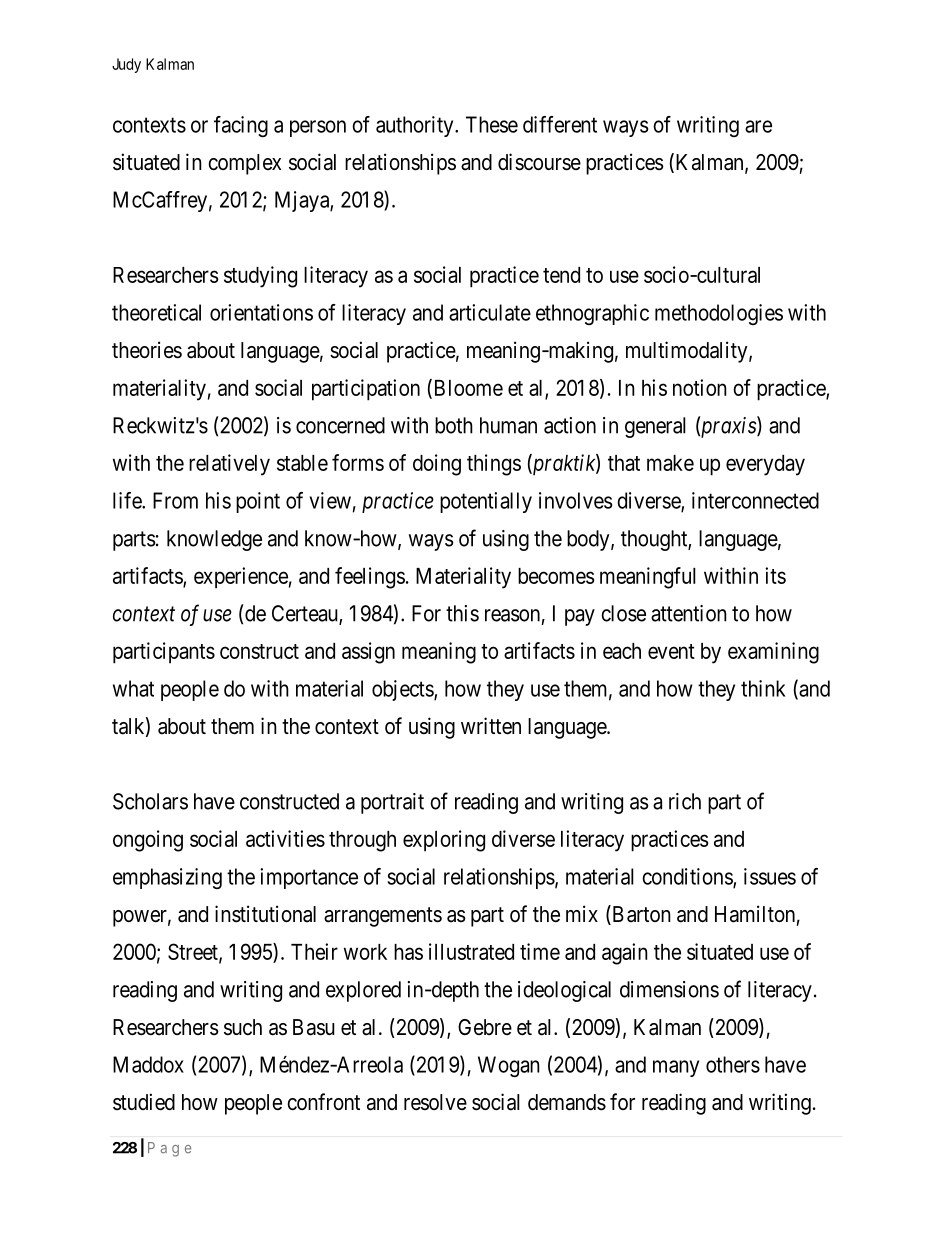 The height and width of the image is (1233, 952). Describe the element at coordinates (435, 1102) in the image. I see `resolve` at that location.
